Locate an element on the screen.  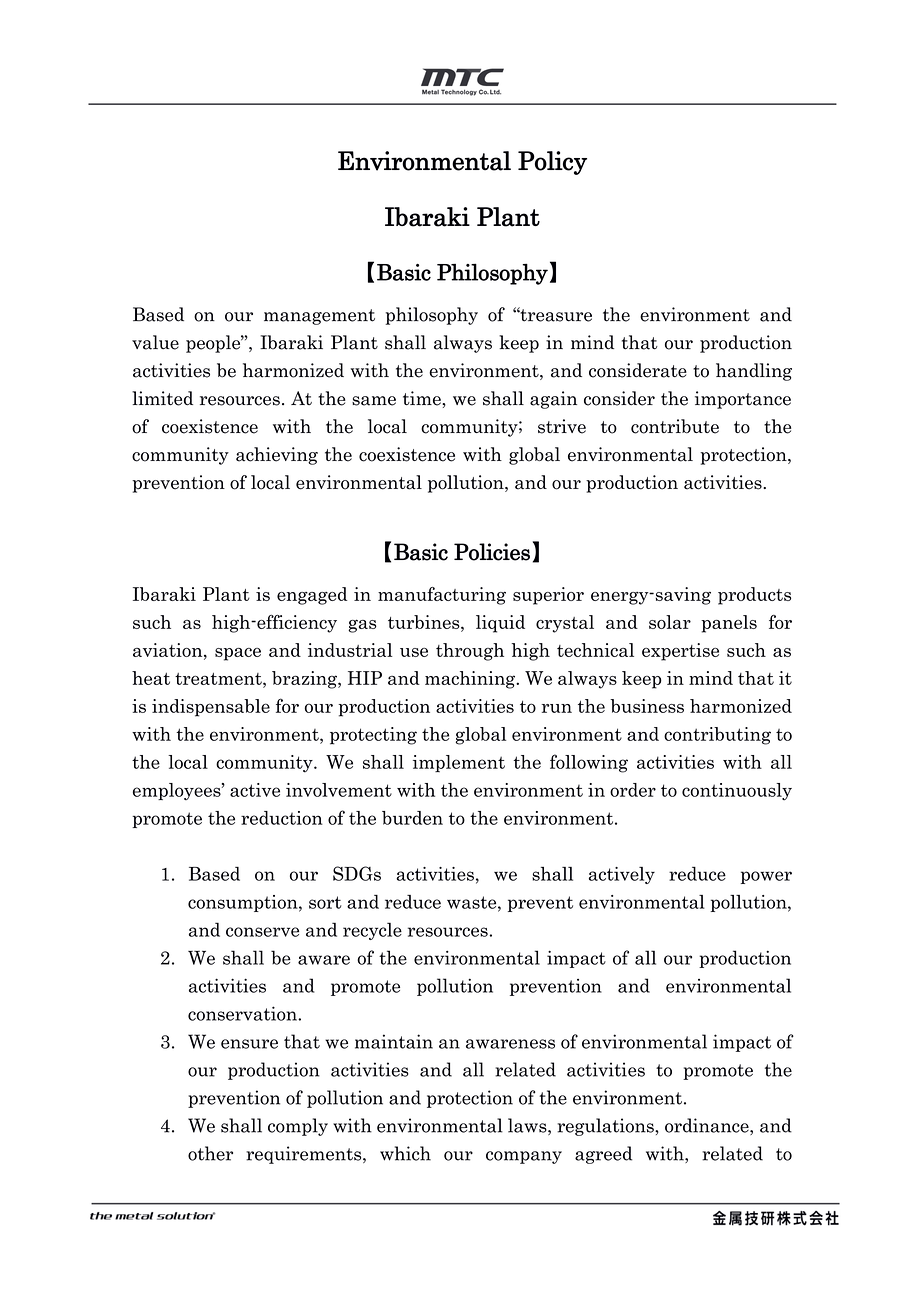
expertise is located at coordinates (680, 652).
